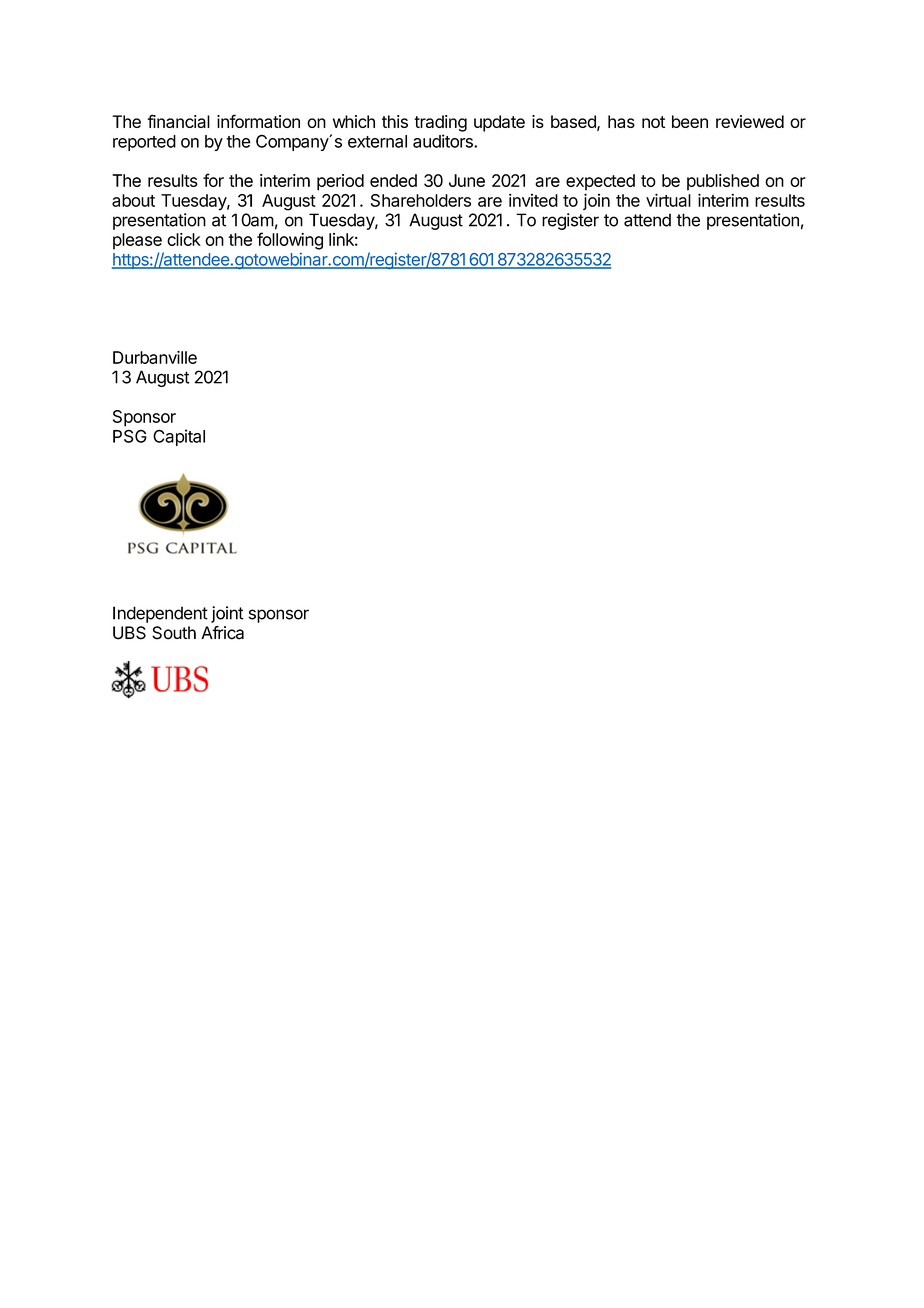 The height and width of the screenshot is (1308, 924). Describe the element at coordinates (222, 633) in the screenshot. I see `Africa` at that location.
